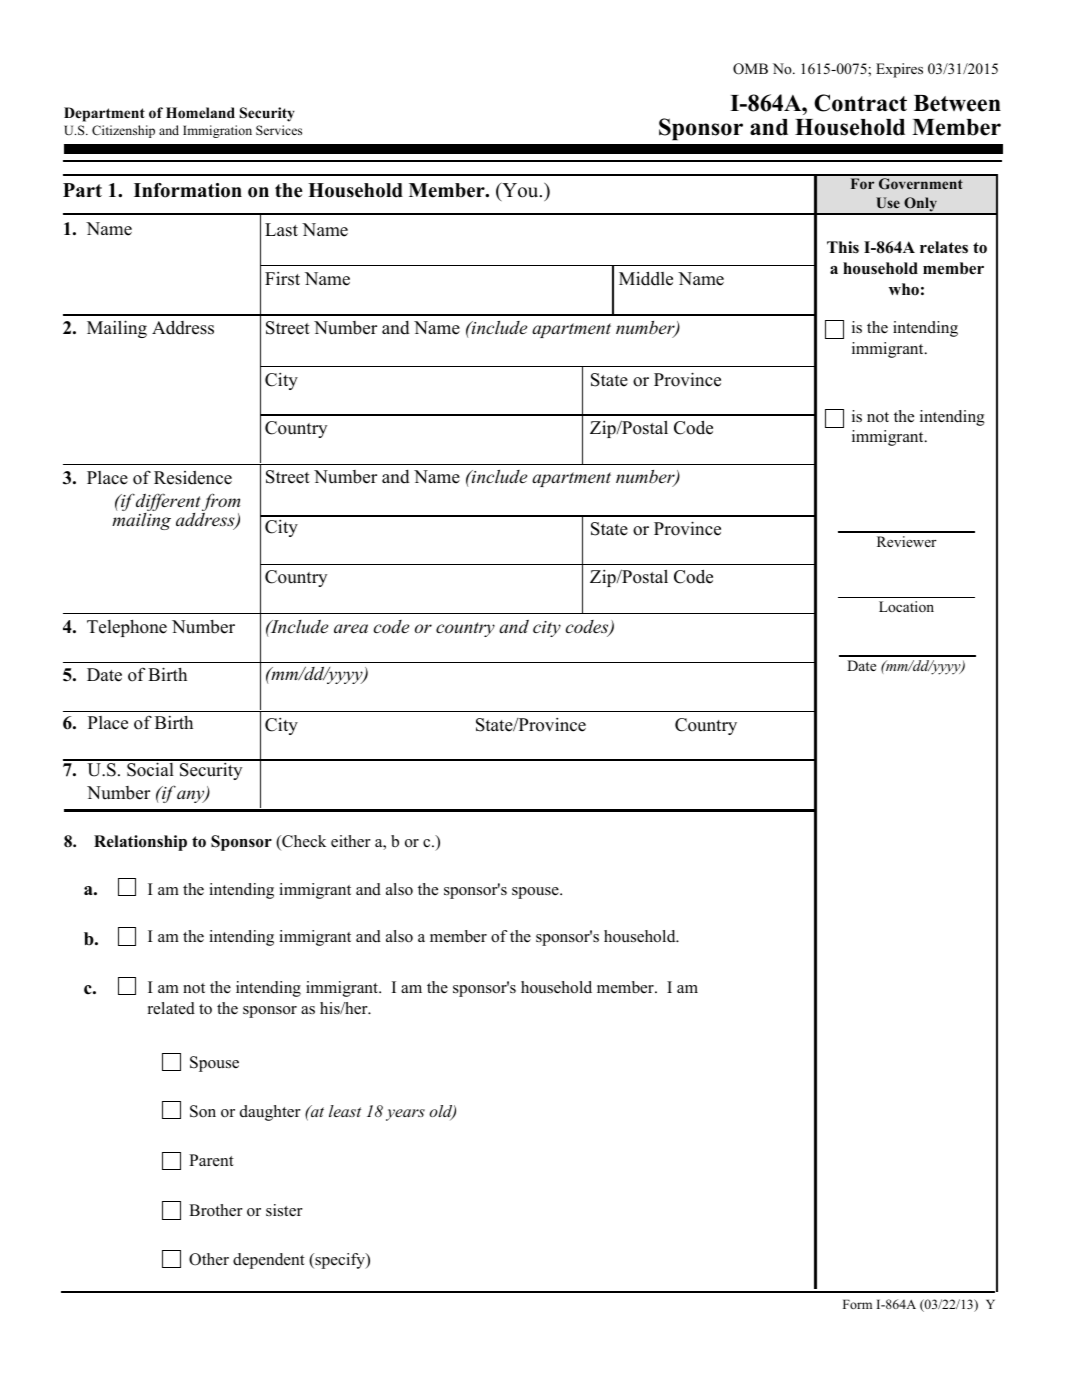  I want to click on area, so click(351, 628).
